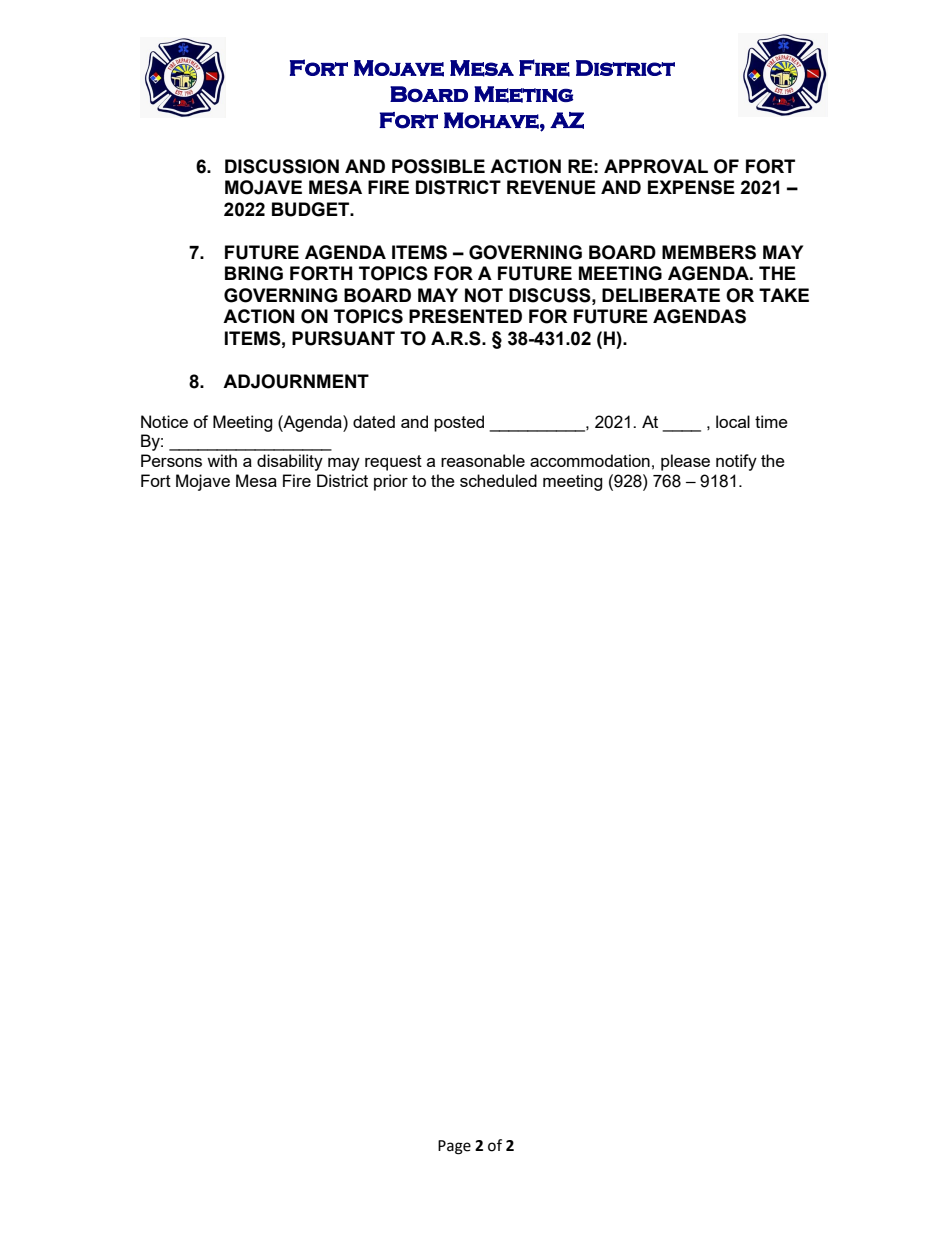 The width and height of the screenshot is (952, 1233). Describe the element at coordinates (171, 460) in the screenshot. I see `Persons` at that location.
